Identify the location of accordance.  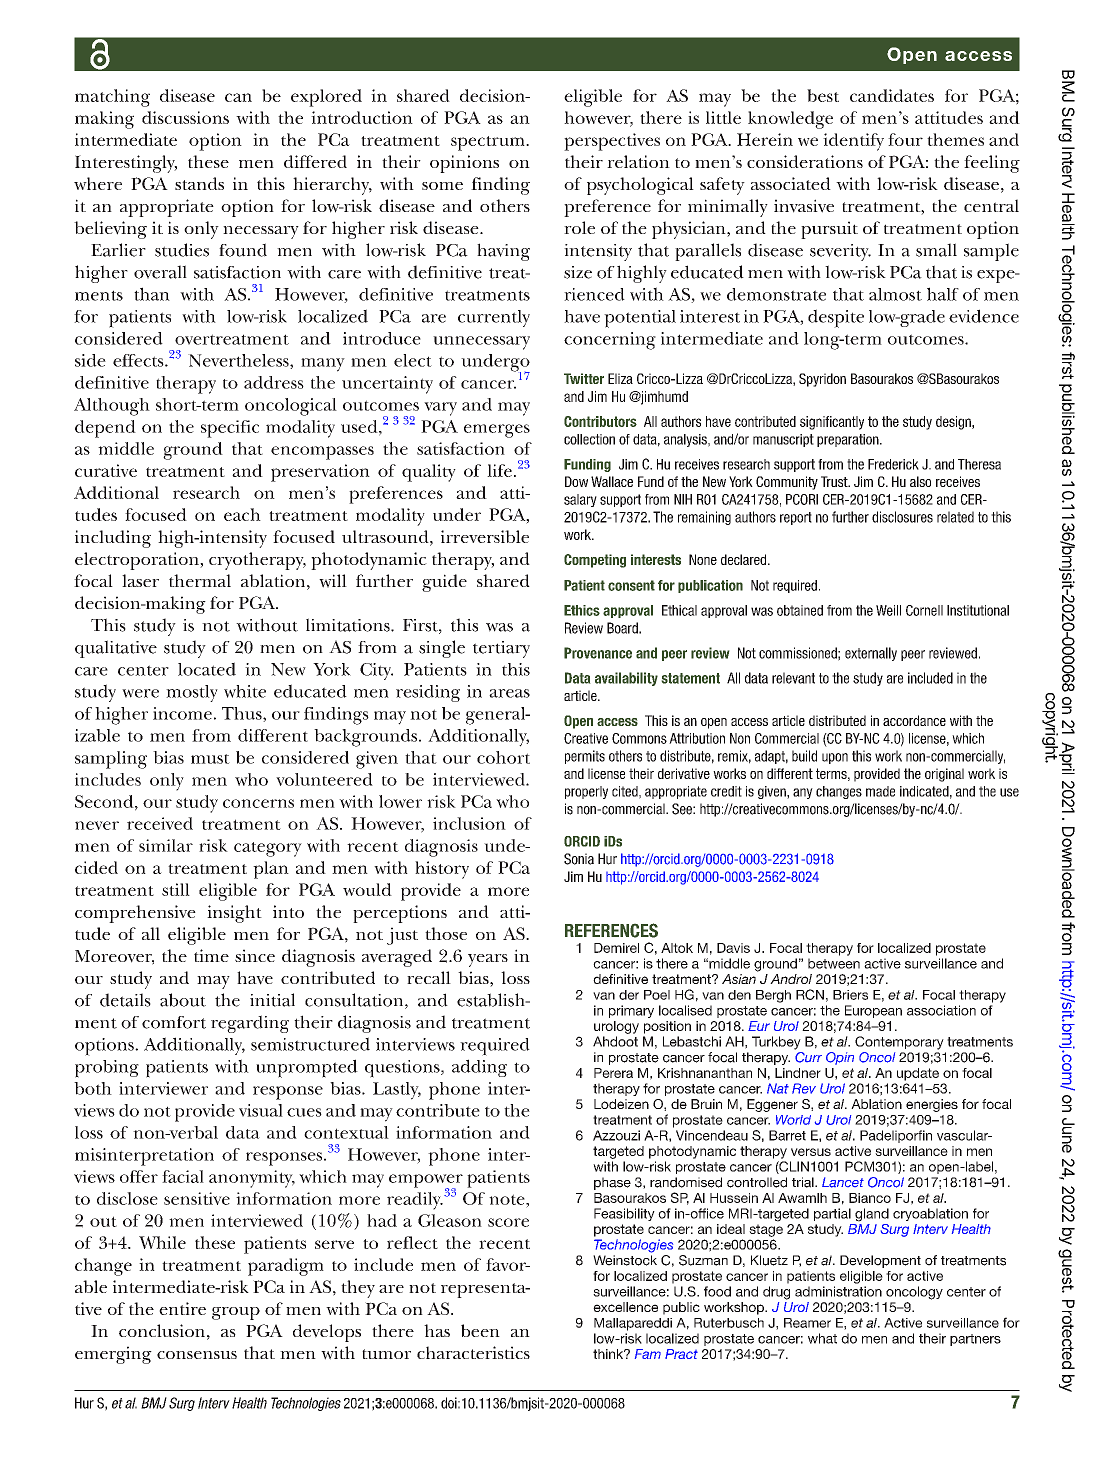
(914, 720).
